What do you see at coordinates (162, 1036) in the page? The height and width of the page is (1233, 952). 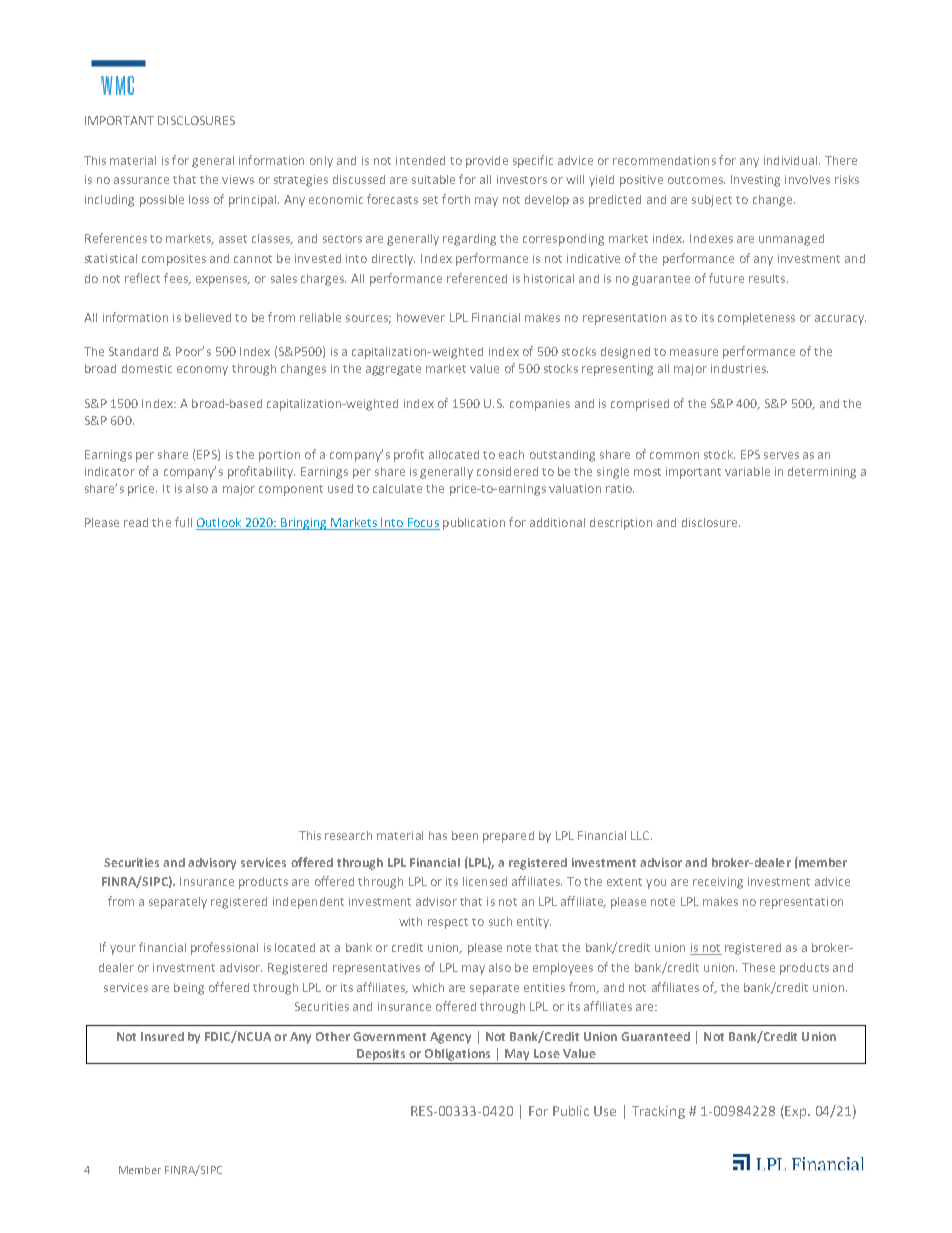 I see `Insured` at bounding box center [162, 1036].
